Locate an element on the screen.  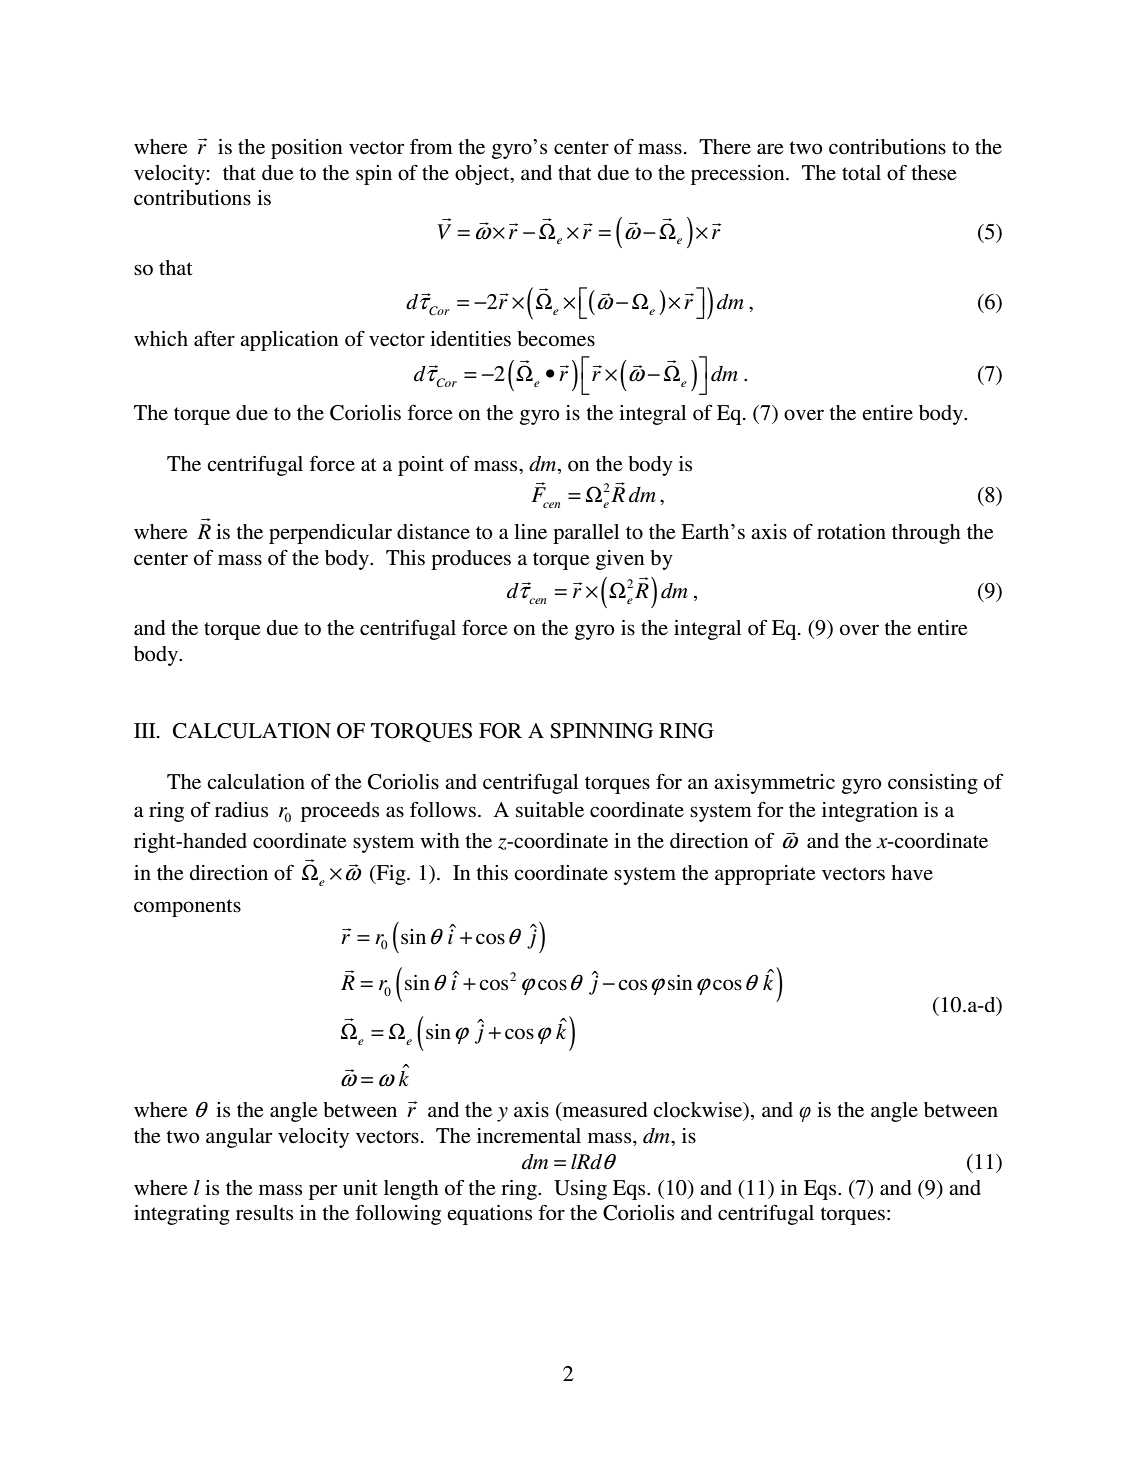
III is located at coordinates (146, 730).
